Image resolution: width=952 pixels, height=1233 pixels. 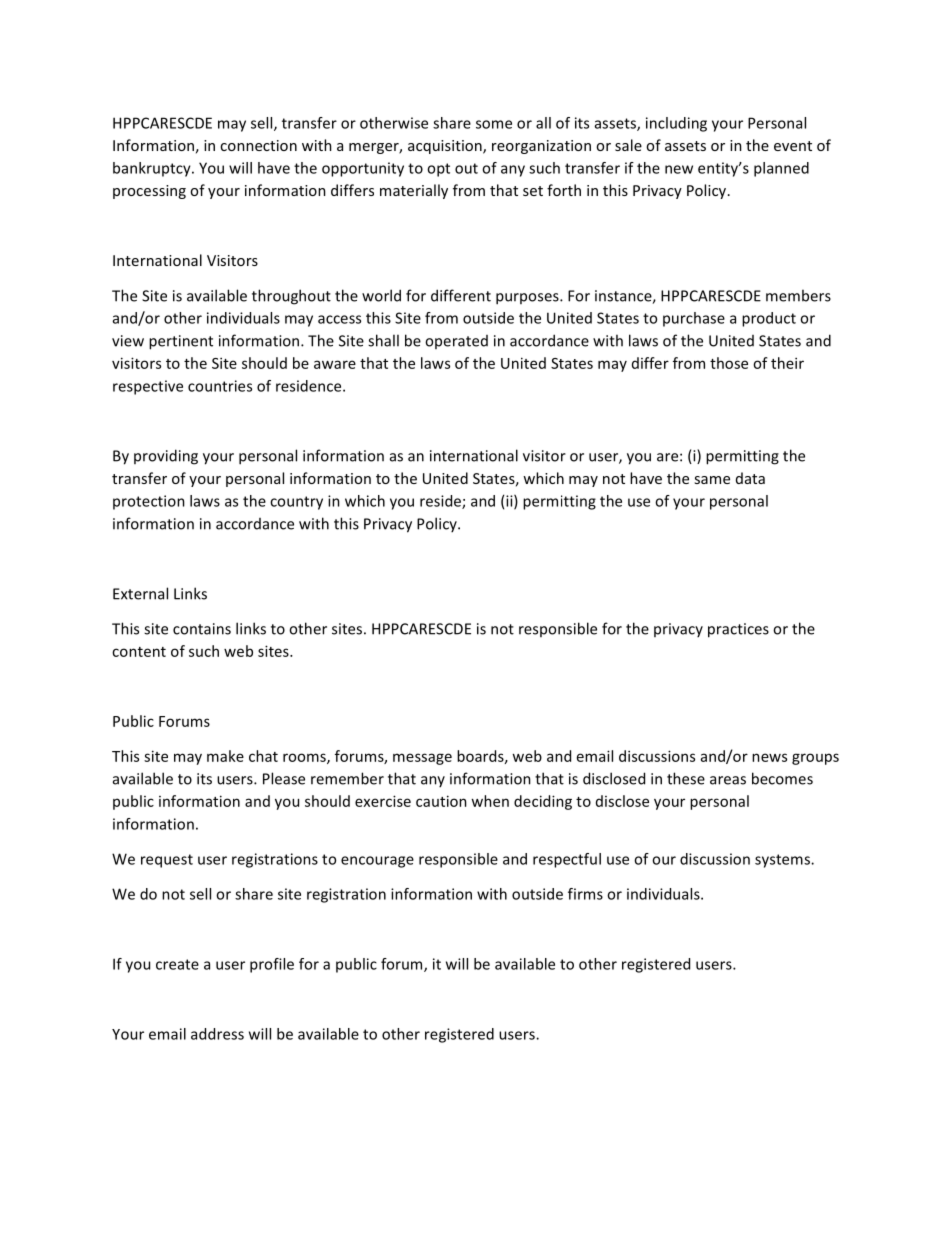 What do you see at coordinates (140, 593) in the document?
I see `External` at bounding box center [140, 593].
